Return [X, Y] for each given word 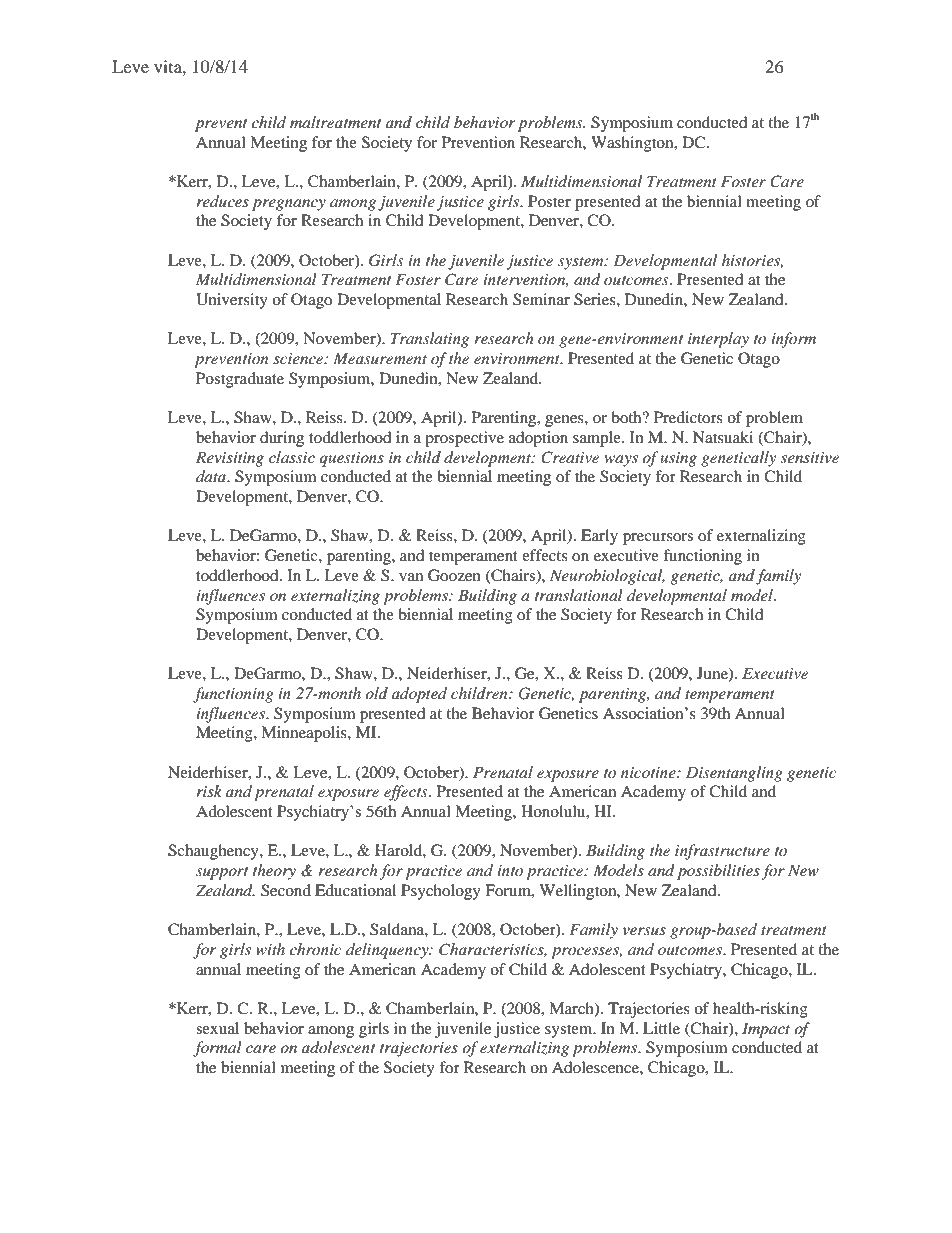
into [510, 870]
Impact [766, 1030]
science [299, 358]
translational [579, 595]
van [411, 577]
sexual [217, 1028]
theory [274, 872]
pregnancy [289, 205]
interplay [718, 340]
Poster [549, 201]
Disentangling [734, 774]
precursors [658, 539]
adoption [538, 439]
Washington [633, 144]
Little [661, 1028]
